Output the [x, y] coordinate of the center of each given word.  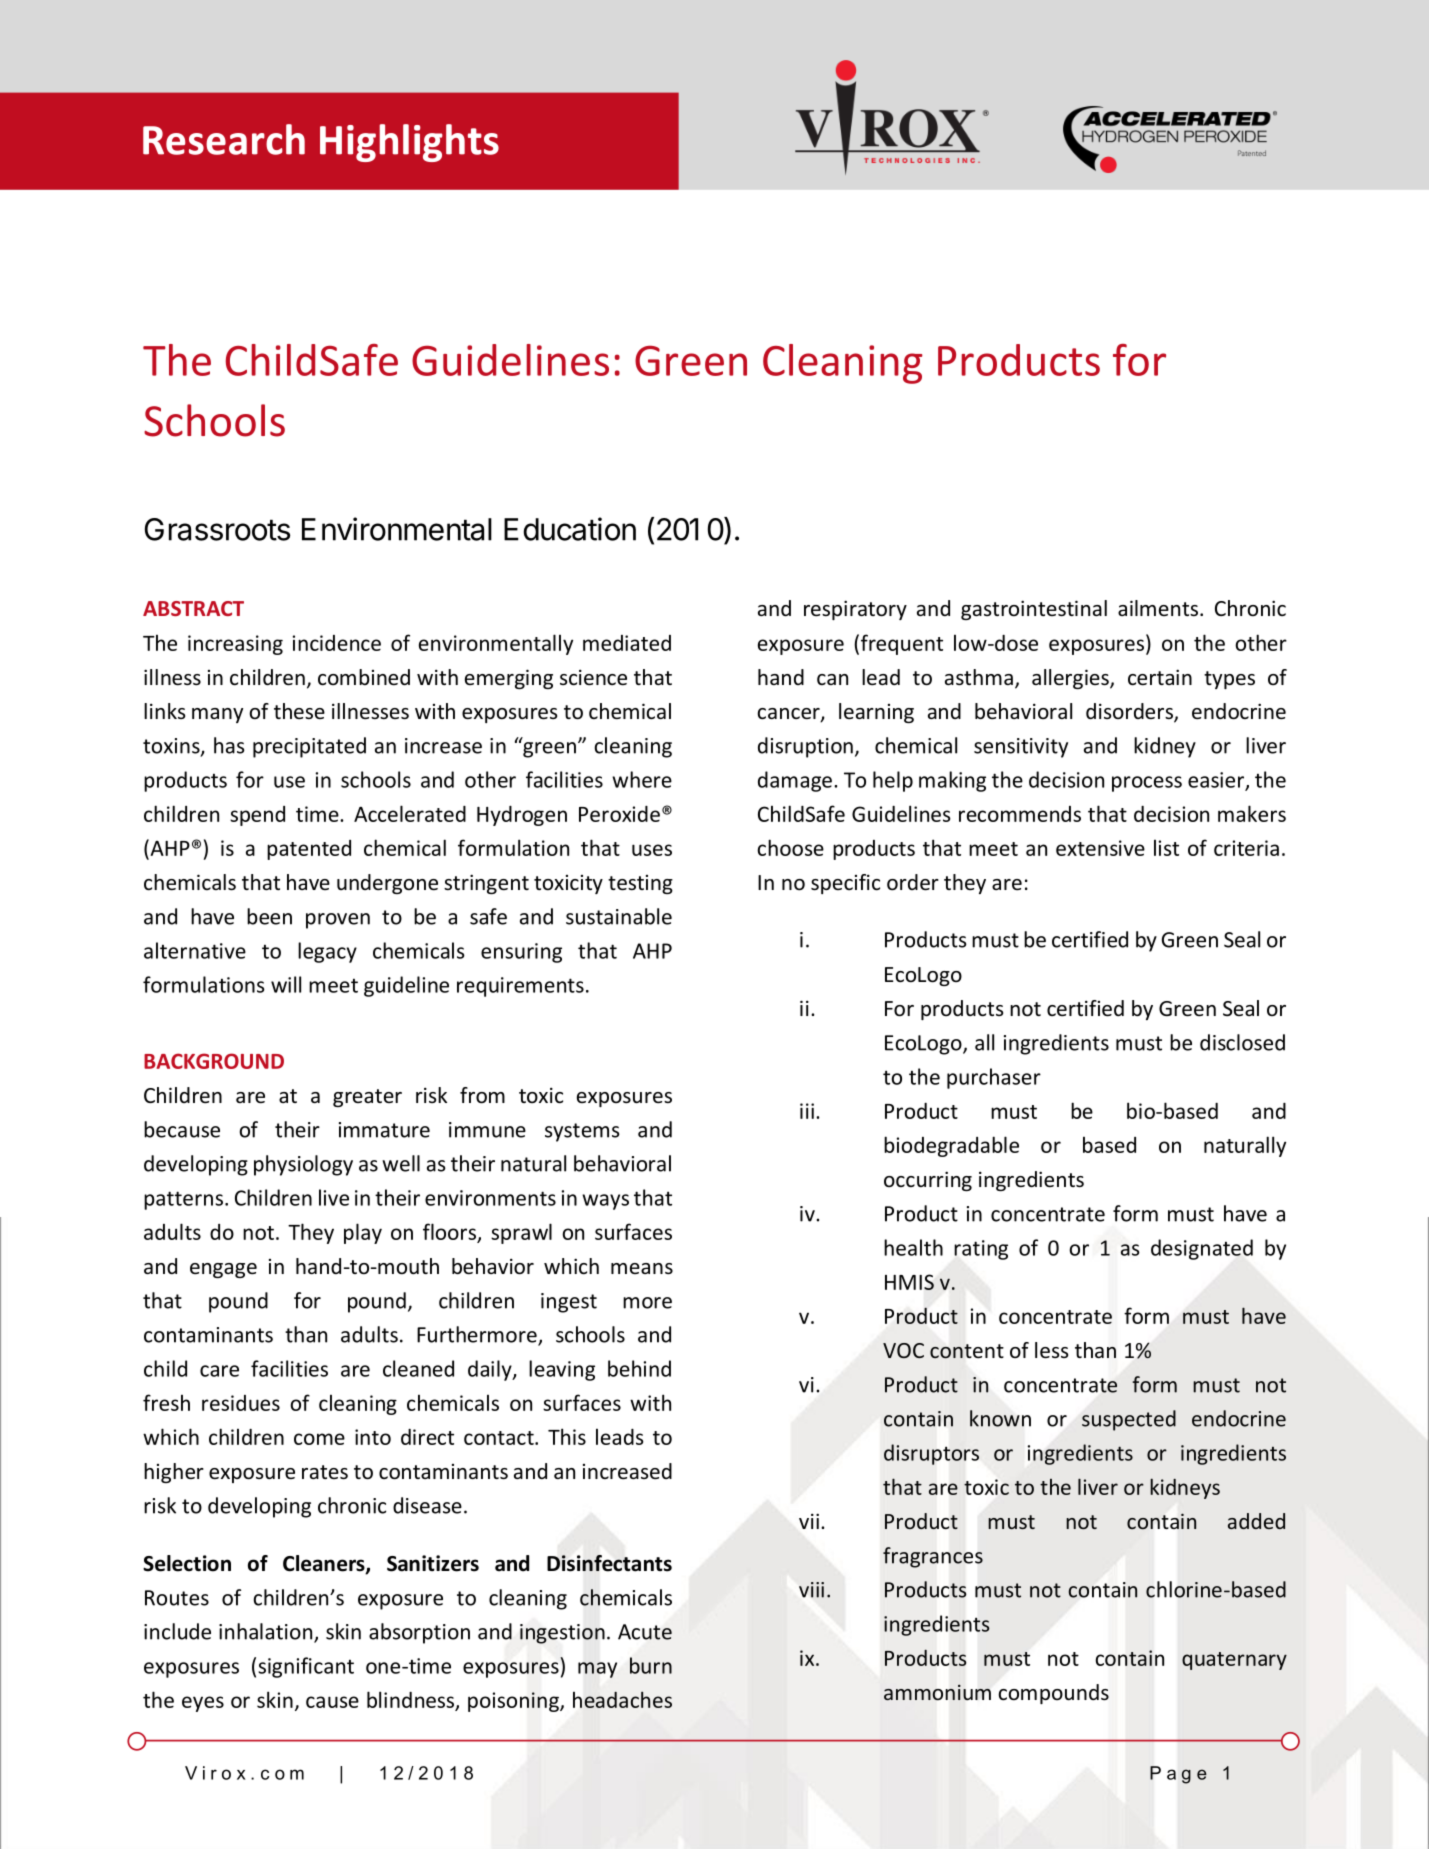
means [642, 1268]
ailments [1158, 608]
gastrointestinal [1034, 610]
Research [224, 139]
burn [651, 1665]
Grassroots [217, 529]
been [269, 916]
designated [1202, 1249]
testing [640, 884]
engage [223, 1270]
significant [306, 1667]
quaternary [1234, 1661]
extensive [1100, 848]
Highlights [409, 143]
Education [570, 529]
